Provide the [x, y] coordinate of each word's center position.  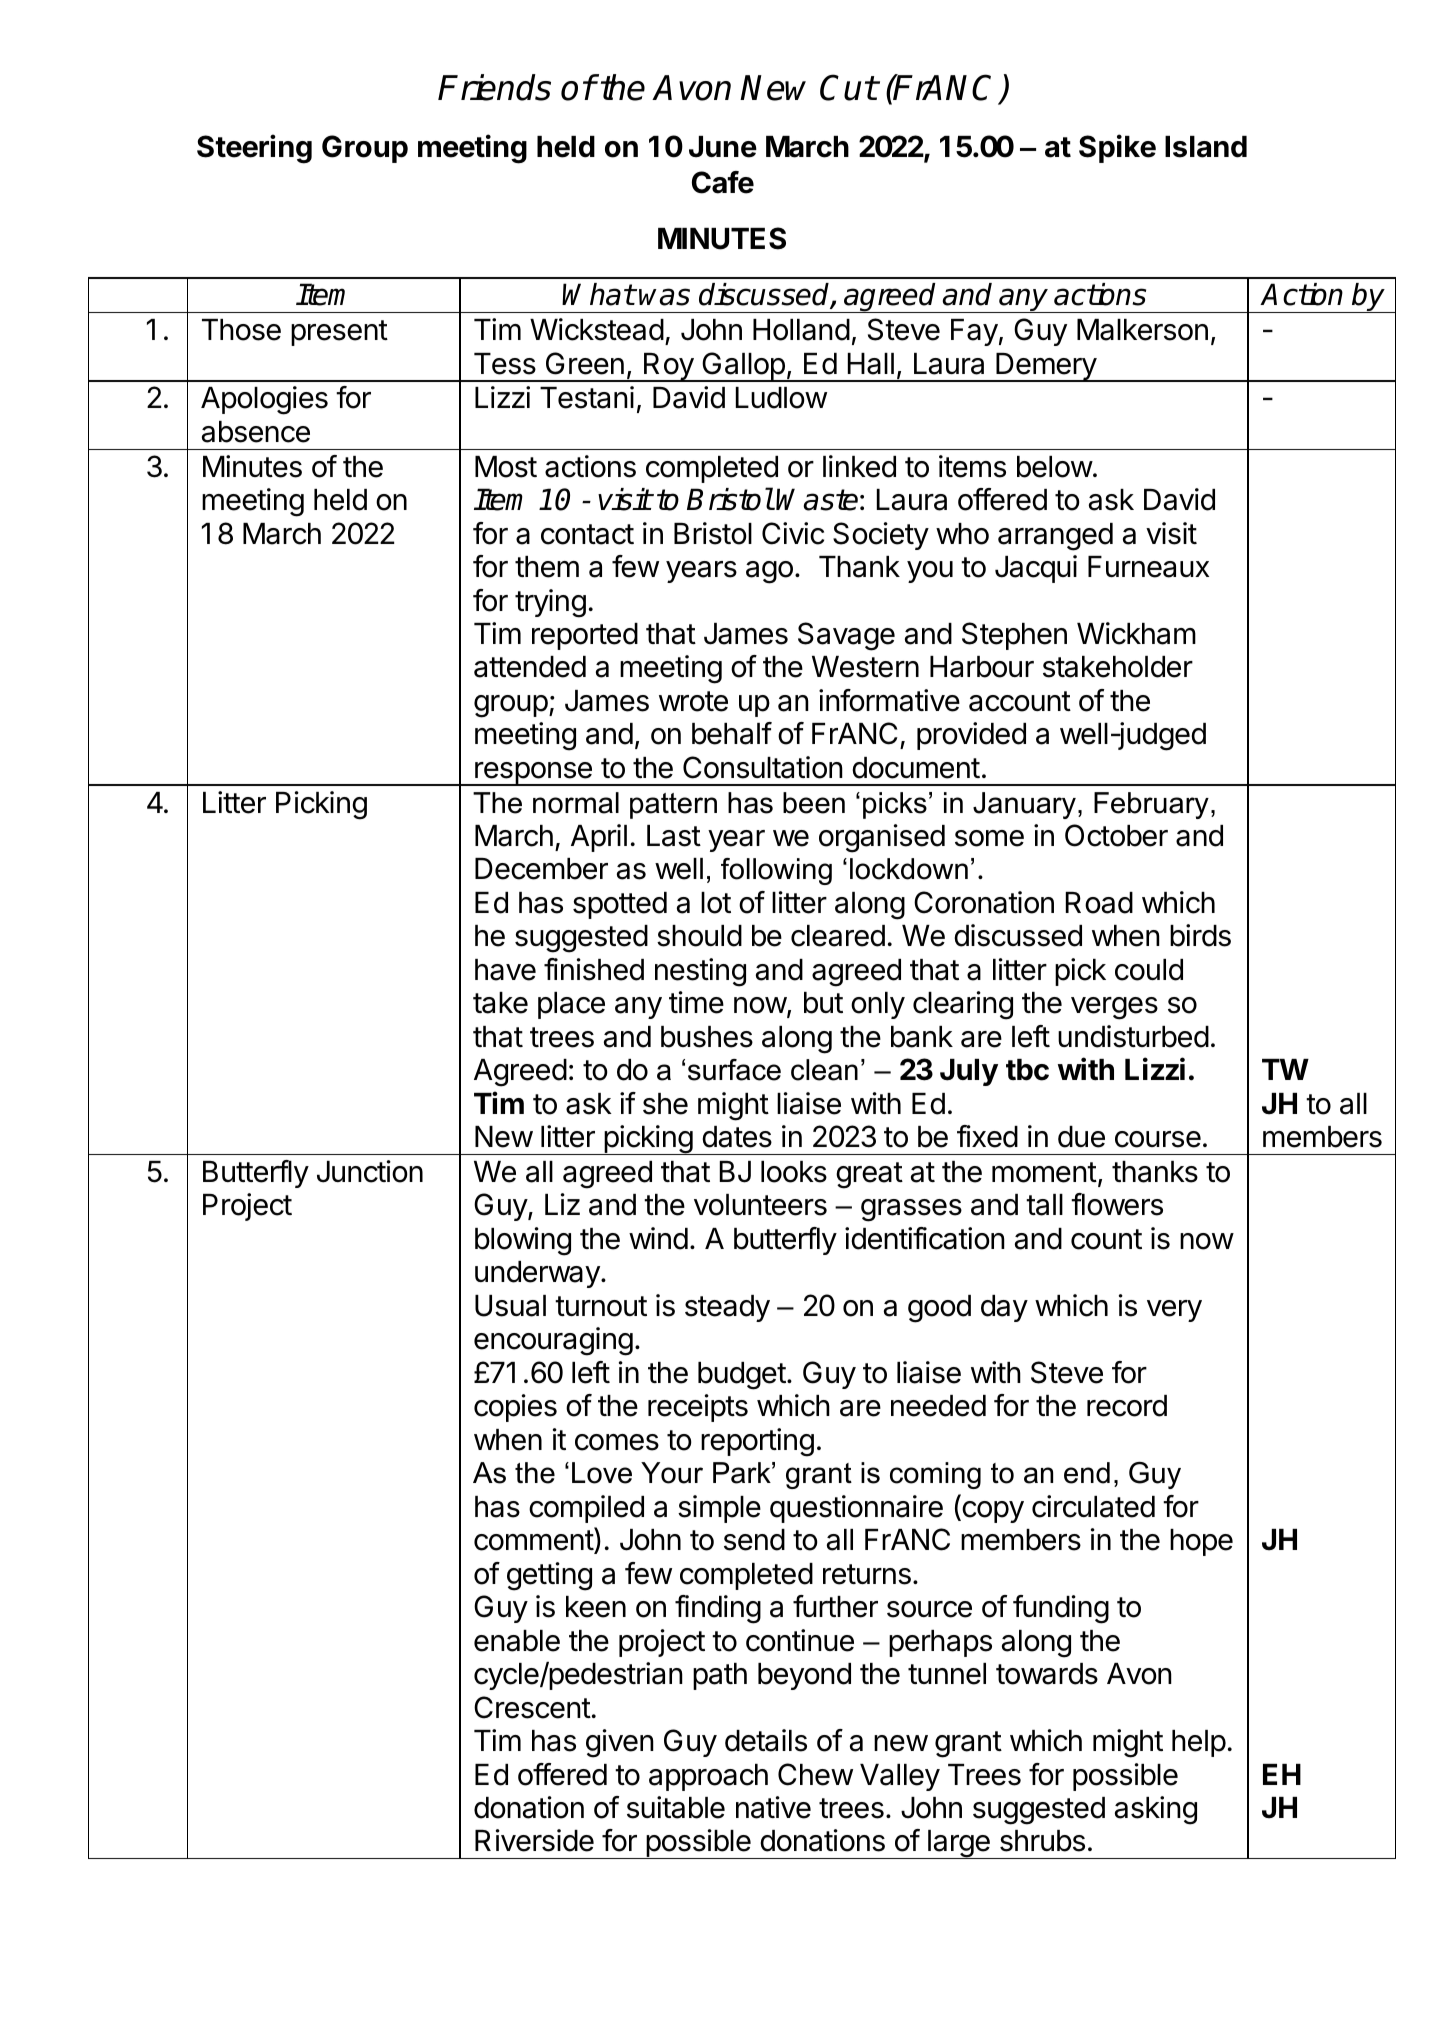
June [723, 147]
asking [1156, 1810]
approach [708, 1777]
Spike [1117, 148]
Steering [254, 149]
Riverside [534, 1840]
